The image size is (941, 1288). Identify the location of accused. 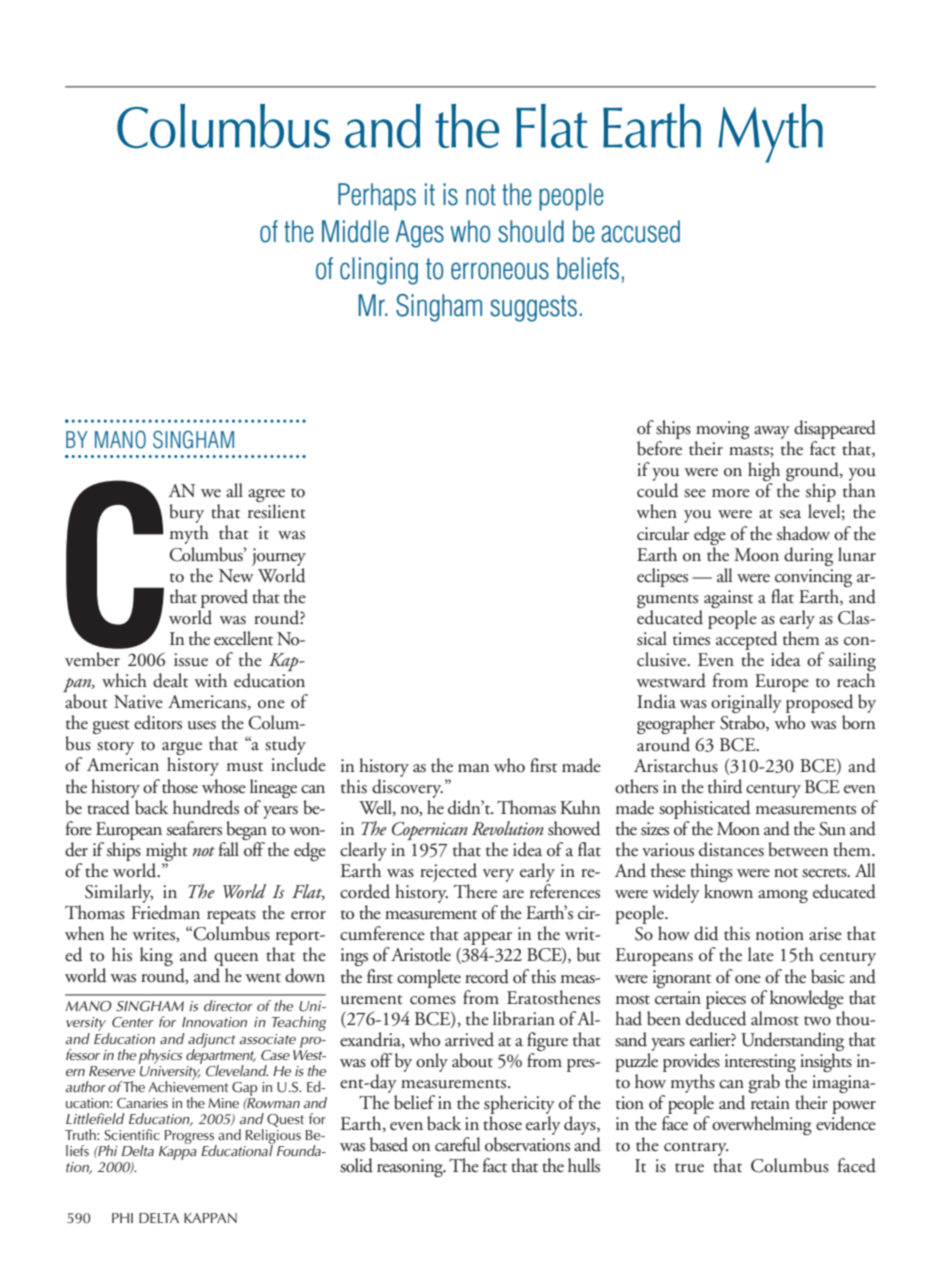
(640, 231).
